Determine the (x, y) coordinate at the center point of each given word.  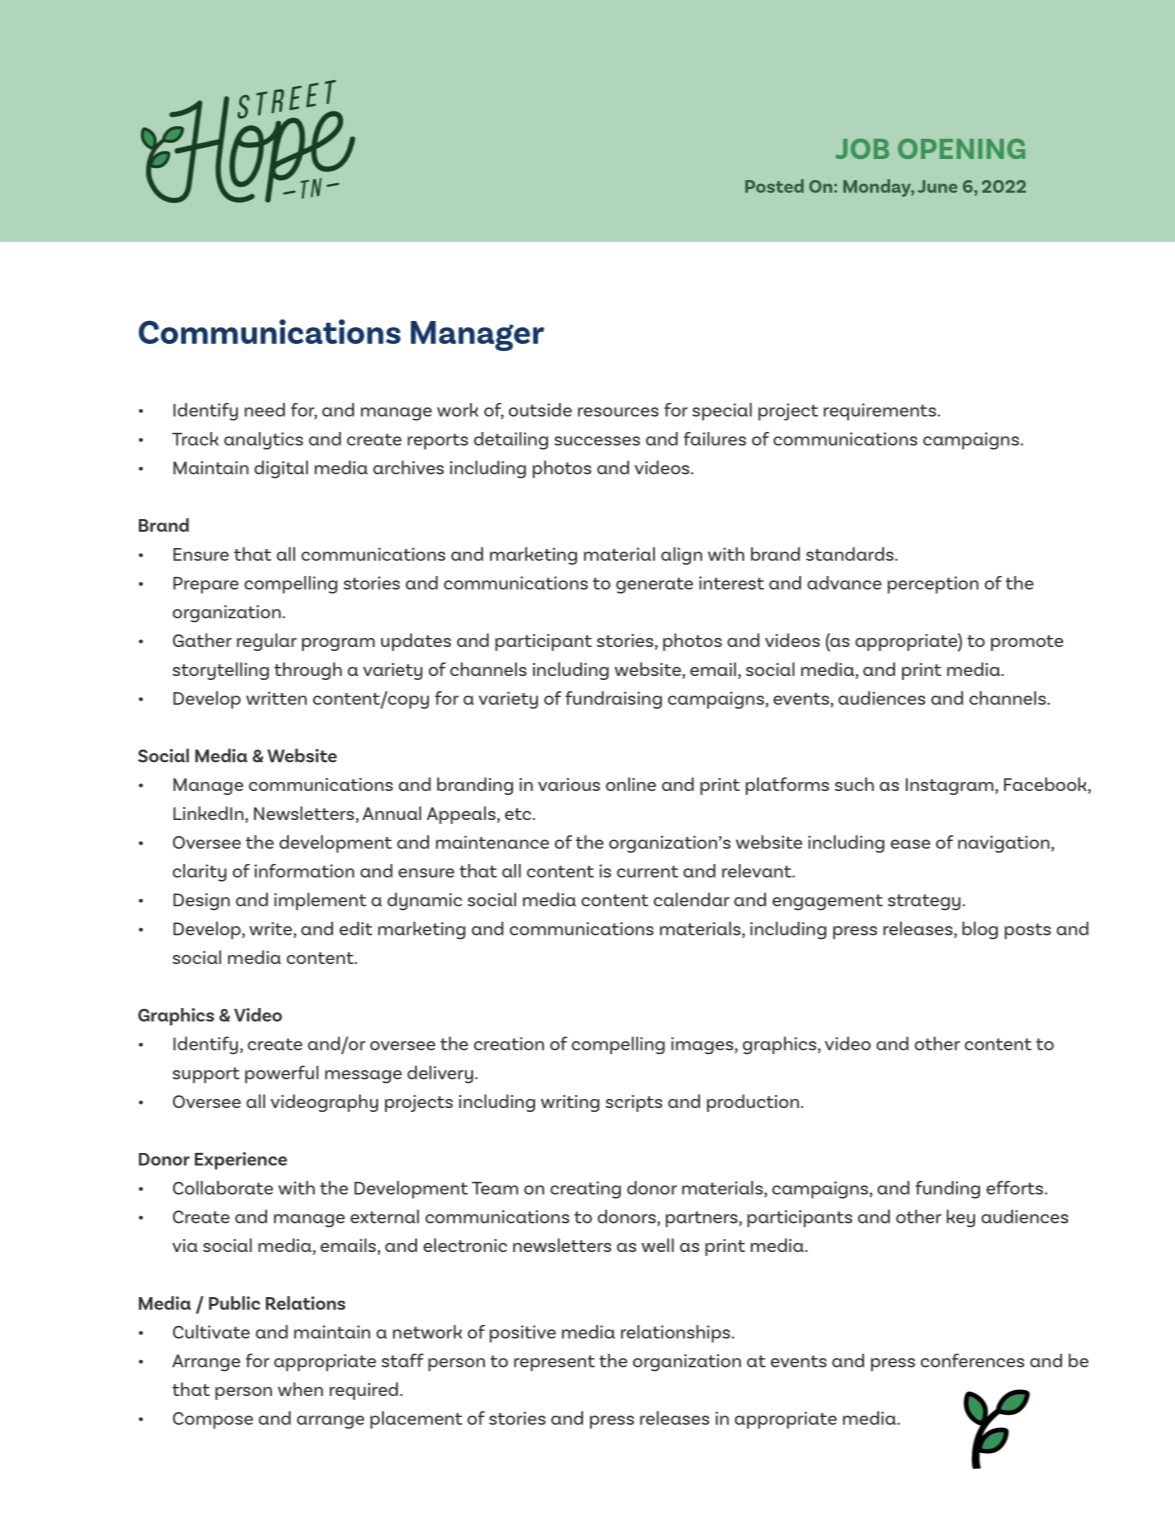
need (265, 410)
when (300, 1389)
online (631, 784)
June (937, 186)
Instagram (951, 786)
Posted (774, 186)
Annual (391, 813)
